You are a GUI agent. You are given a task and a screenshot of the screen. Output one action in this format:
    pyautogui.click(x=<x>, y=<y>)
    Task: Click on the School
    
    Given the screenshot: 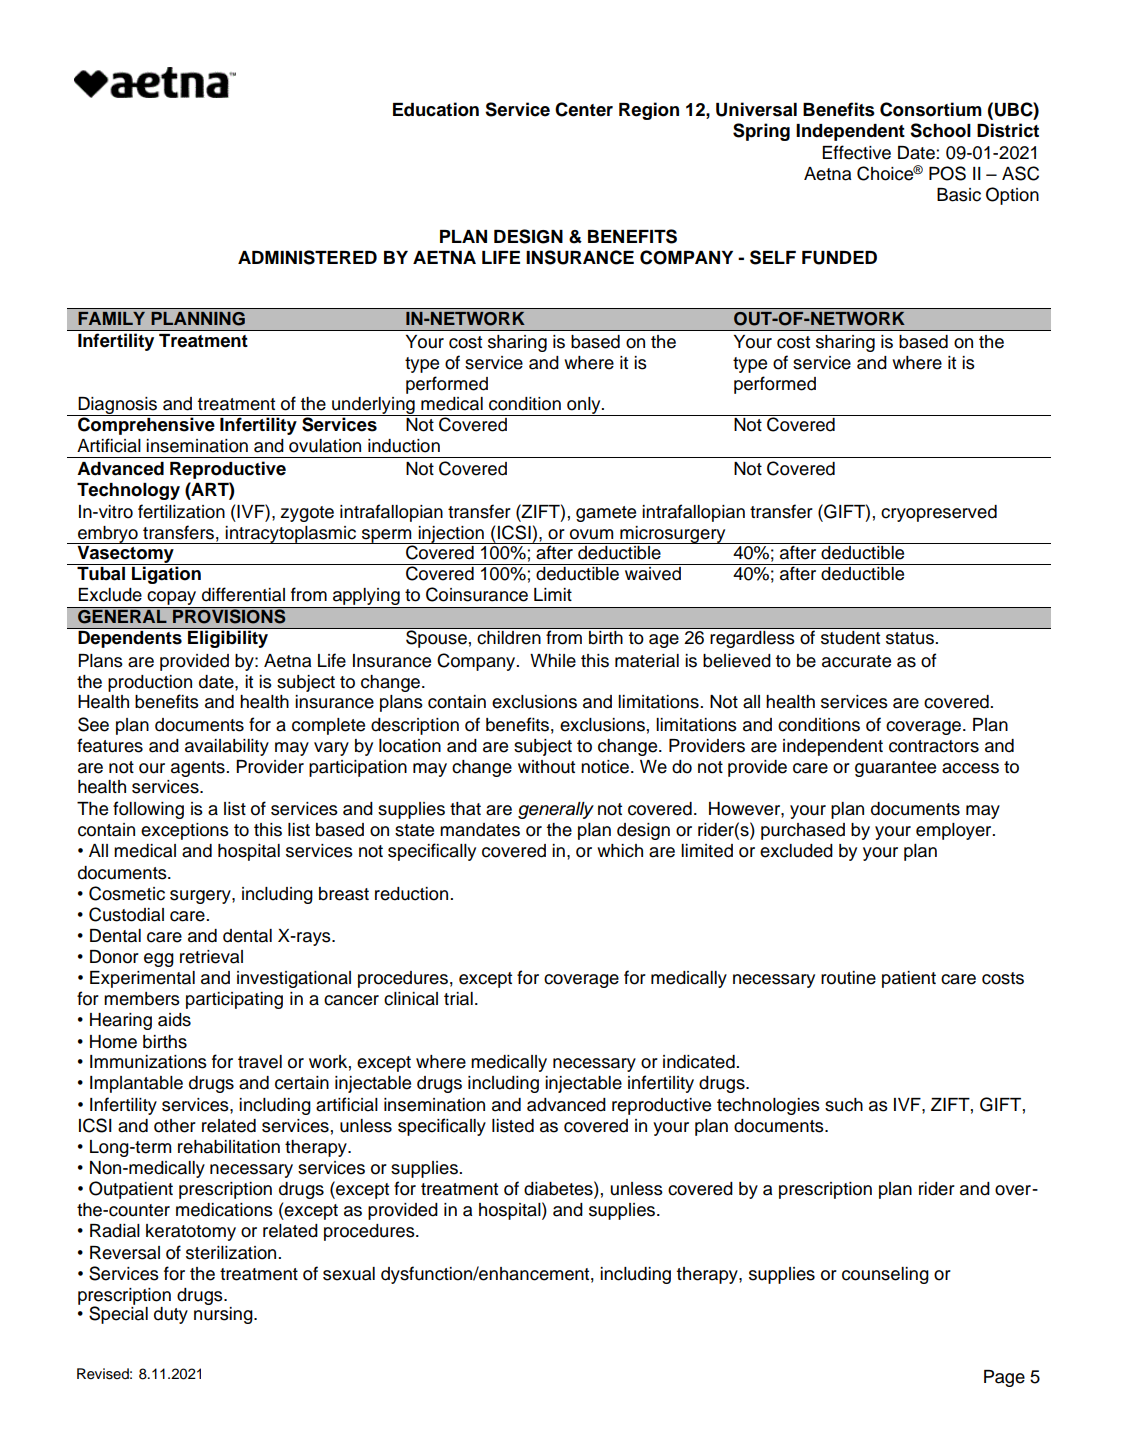 What is the action you would take?
    pyautogui.click(x=940, y=130)
